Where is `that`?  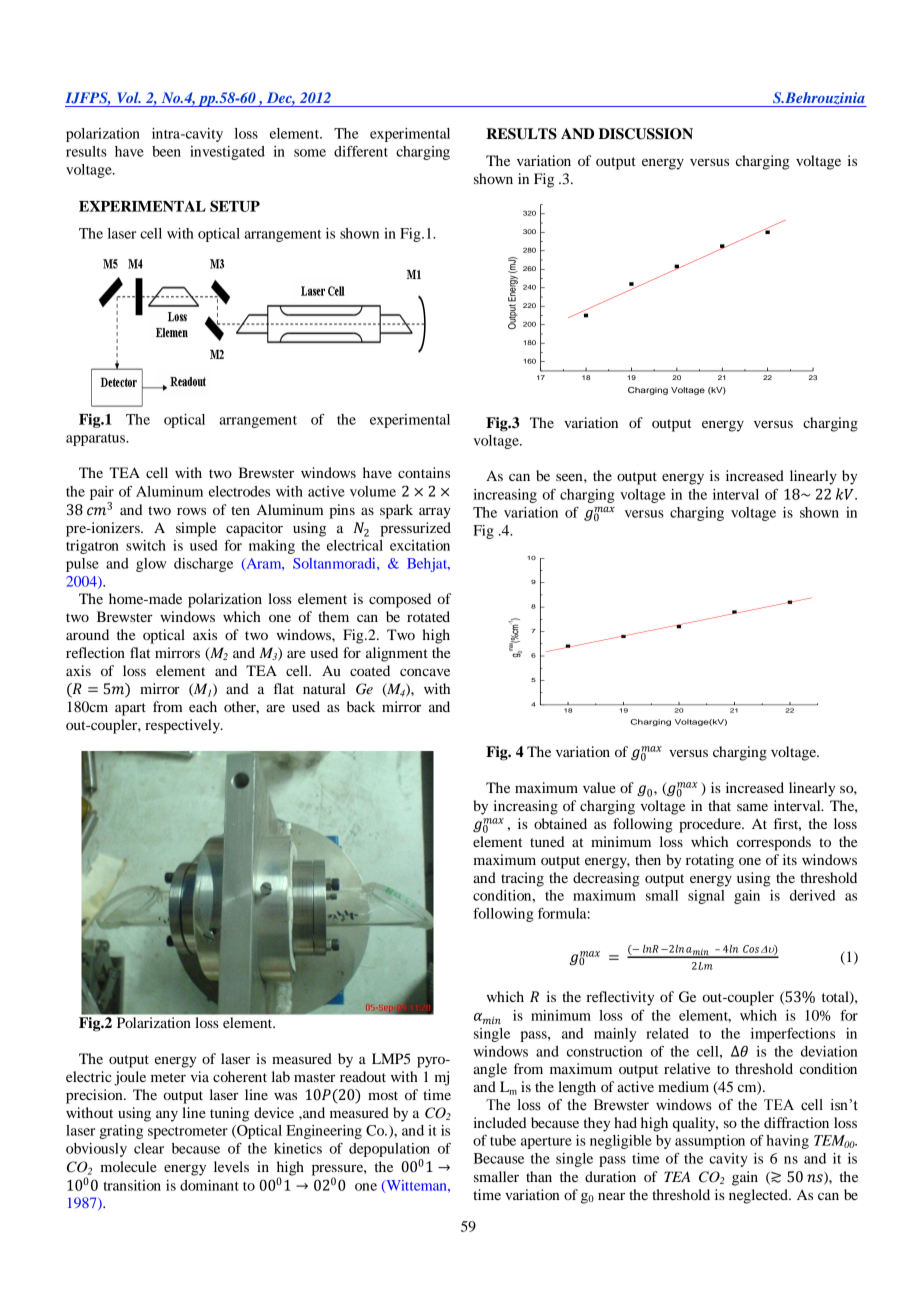 that is located at coordinates (719, 805).
